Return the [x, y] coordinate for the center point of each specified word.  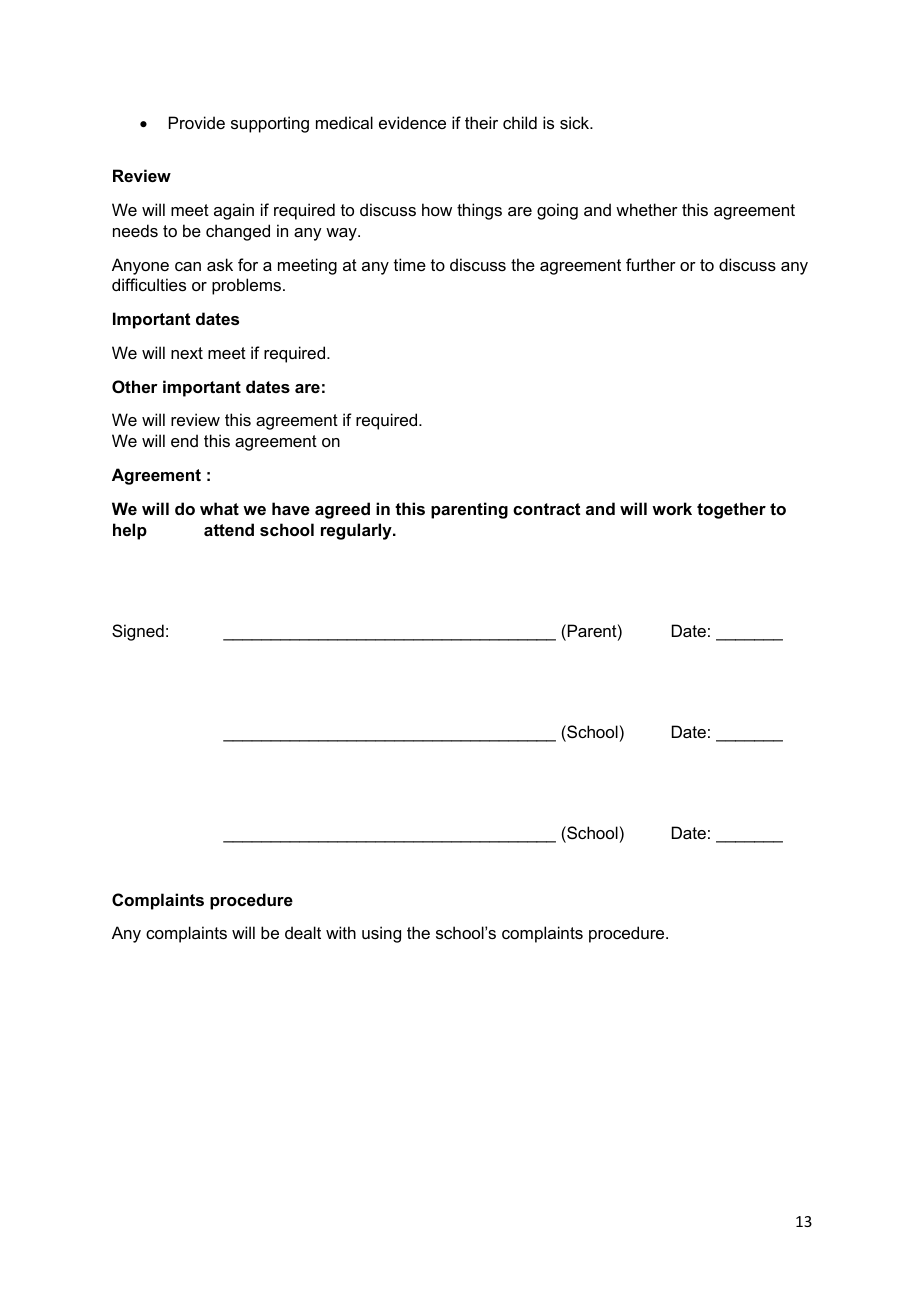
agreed [342, 510]
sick [576, 122]
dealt [303, 932]
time [410, 264]
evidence [412, 122]
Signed [138, 632]
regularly [357, 531]
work [672, 508]
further [651, 264]
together [731, 510]
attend [229, 529]
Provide [197, 122]
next [187, 353]
